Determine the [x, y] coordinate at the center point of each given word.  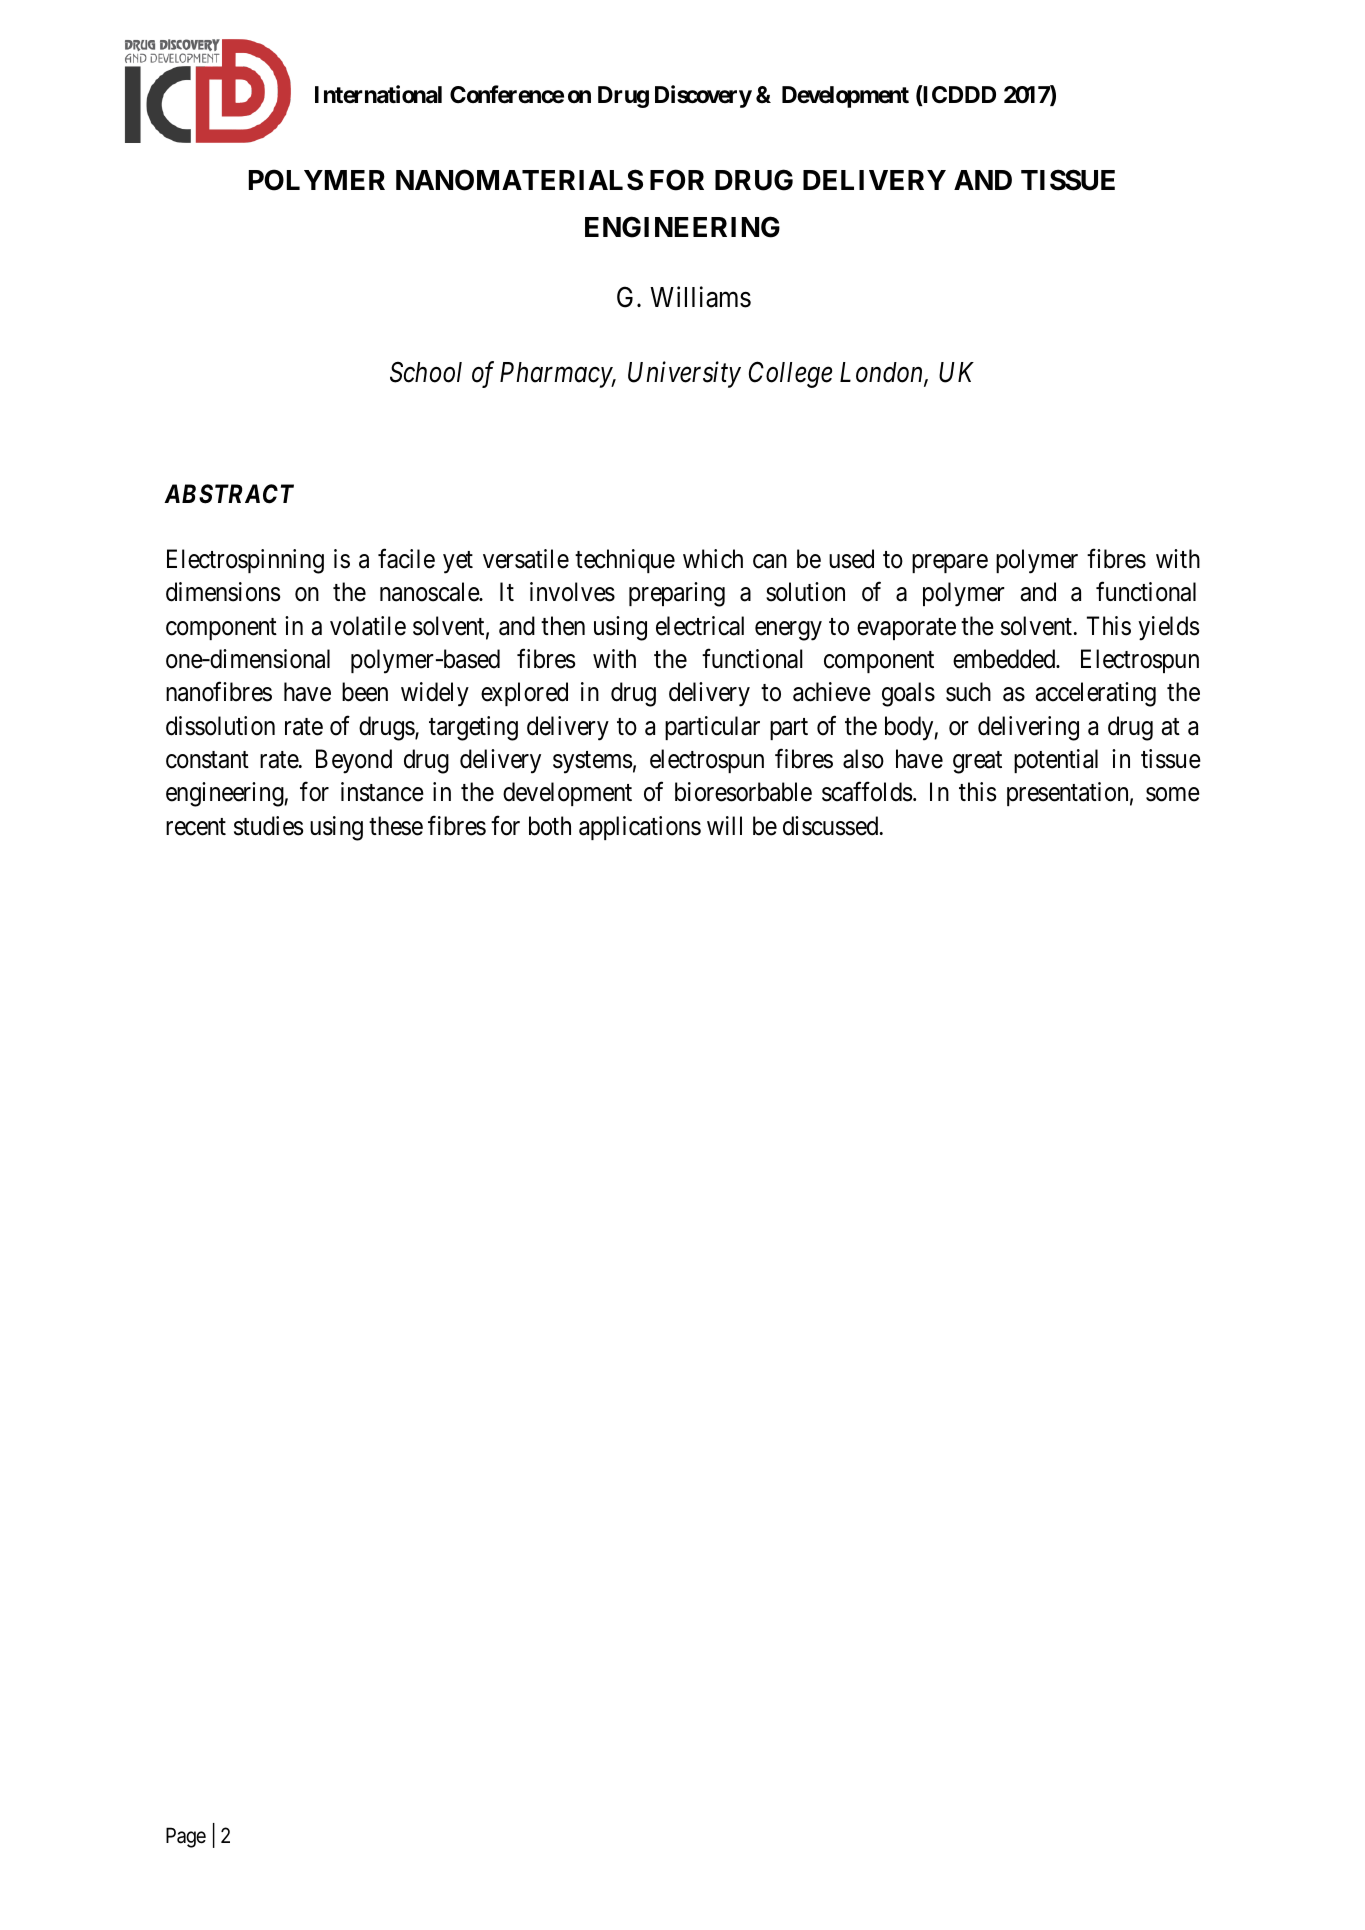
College [790, 374]
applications [640, 828]
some [1173, 795]
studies [268, 826]
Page [186, 1837]
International [378, 94]
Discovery [703, 96]
